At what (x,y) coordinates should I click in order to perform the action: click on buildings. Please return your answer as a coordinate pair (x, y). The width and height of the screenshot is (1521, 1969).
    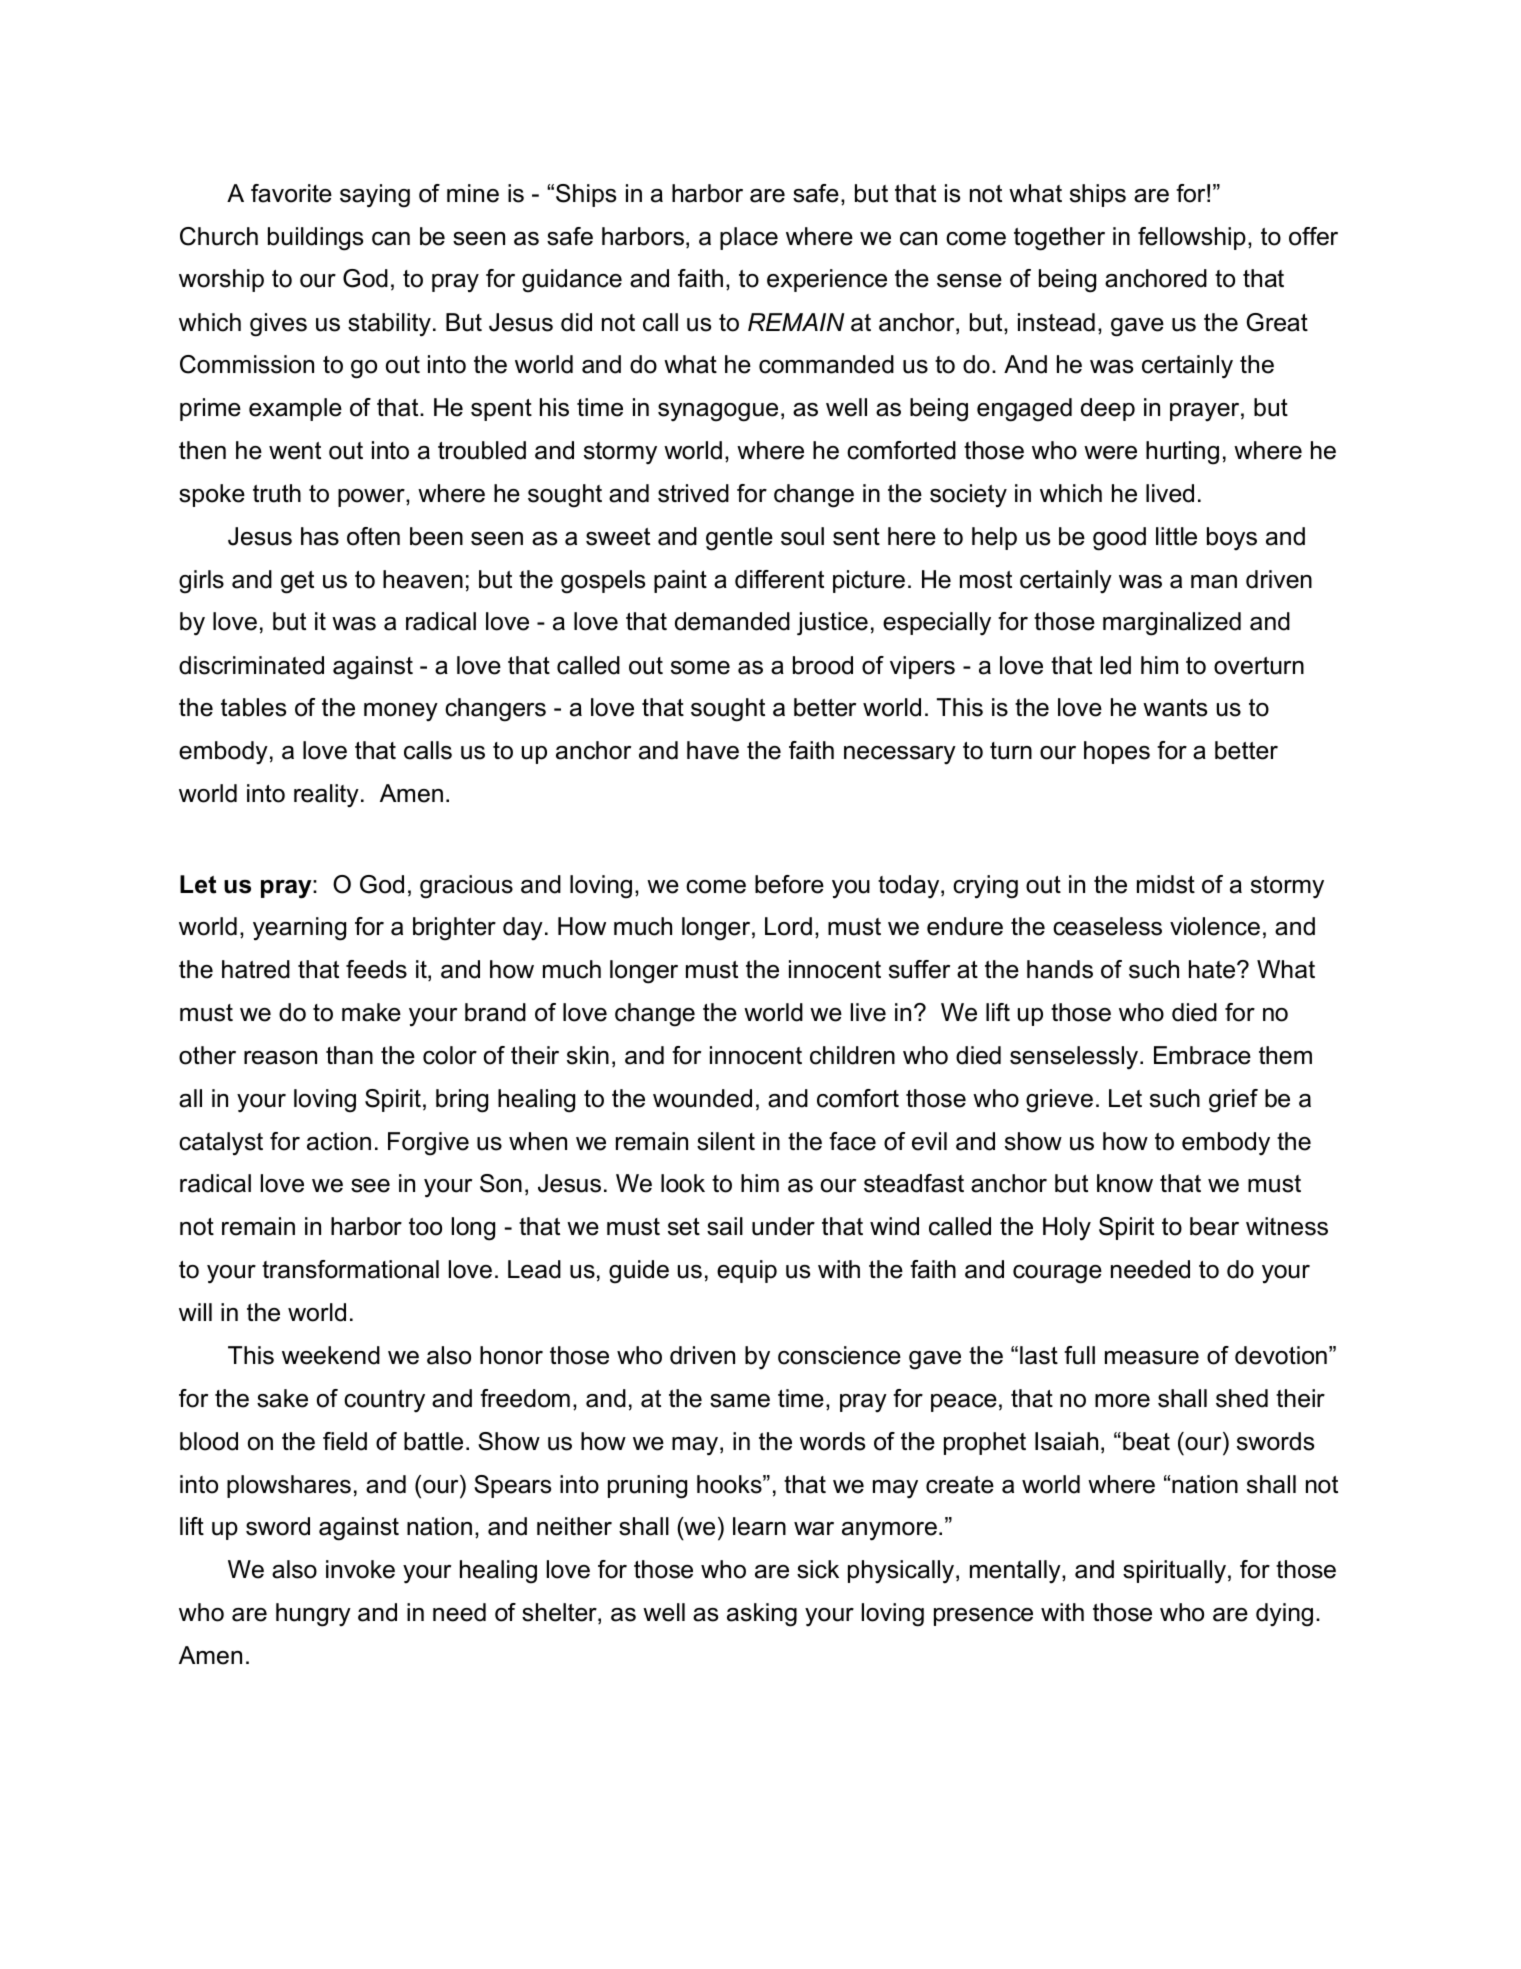
    Looking at the image, I should click on (315, 239).
